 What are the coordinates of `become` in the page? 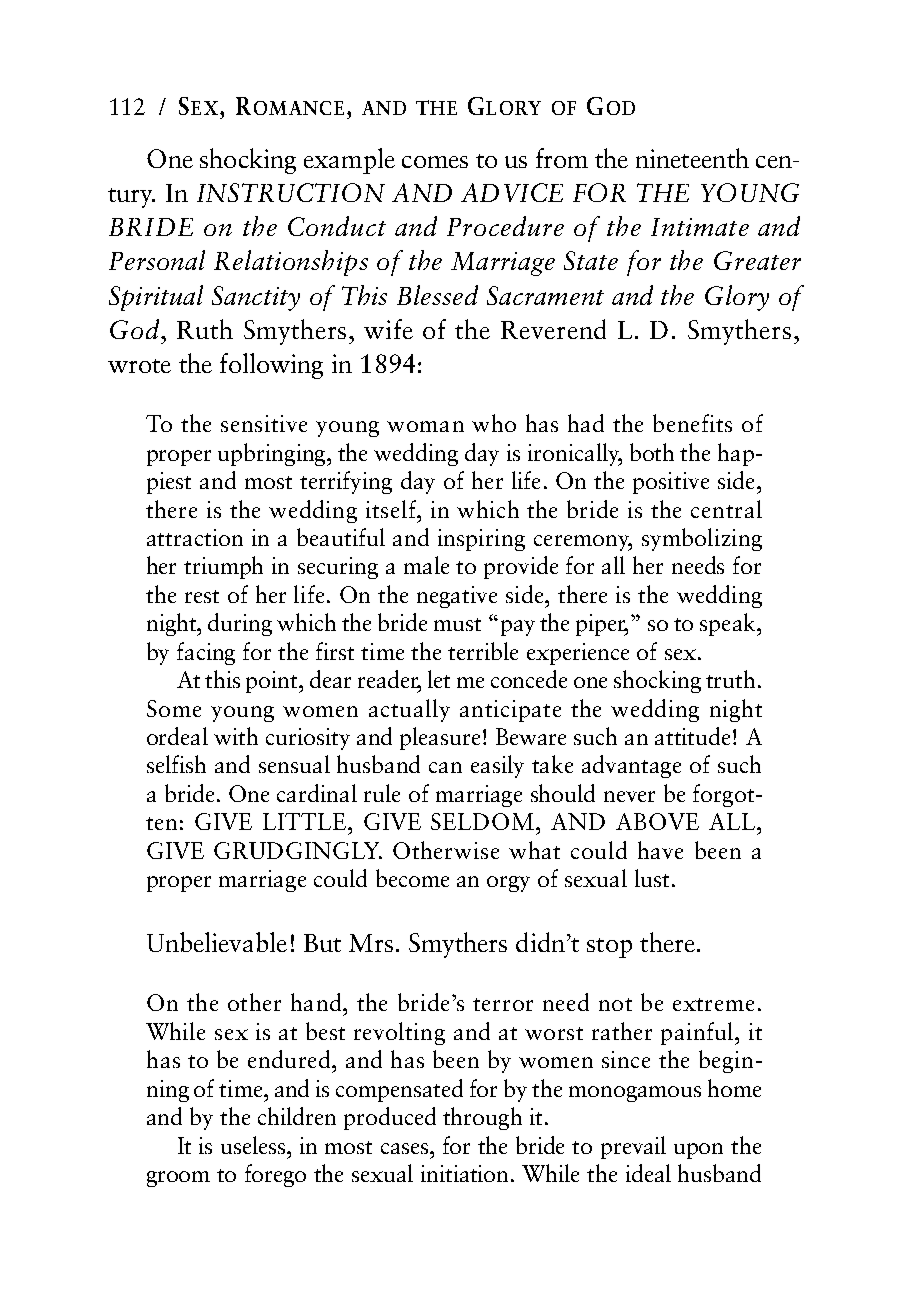 It's located at (412, 878).
